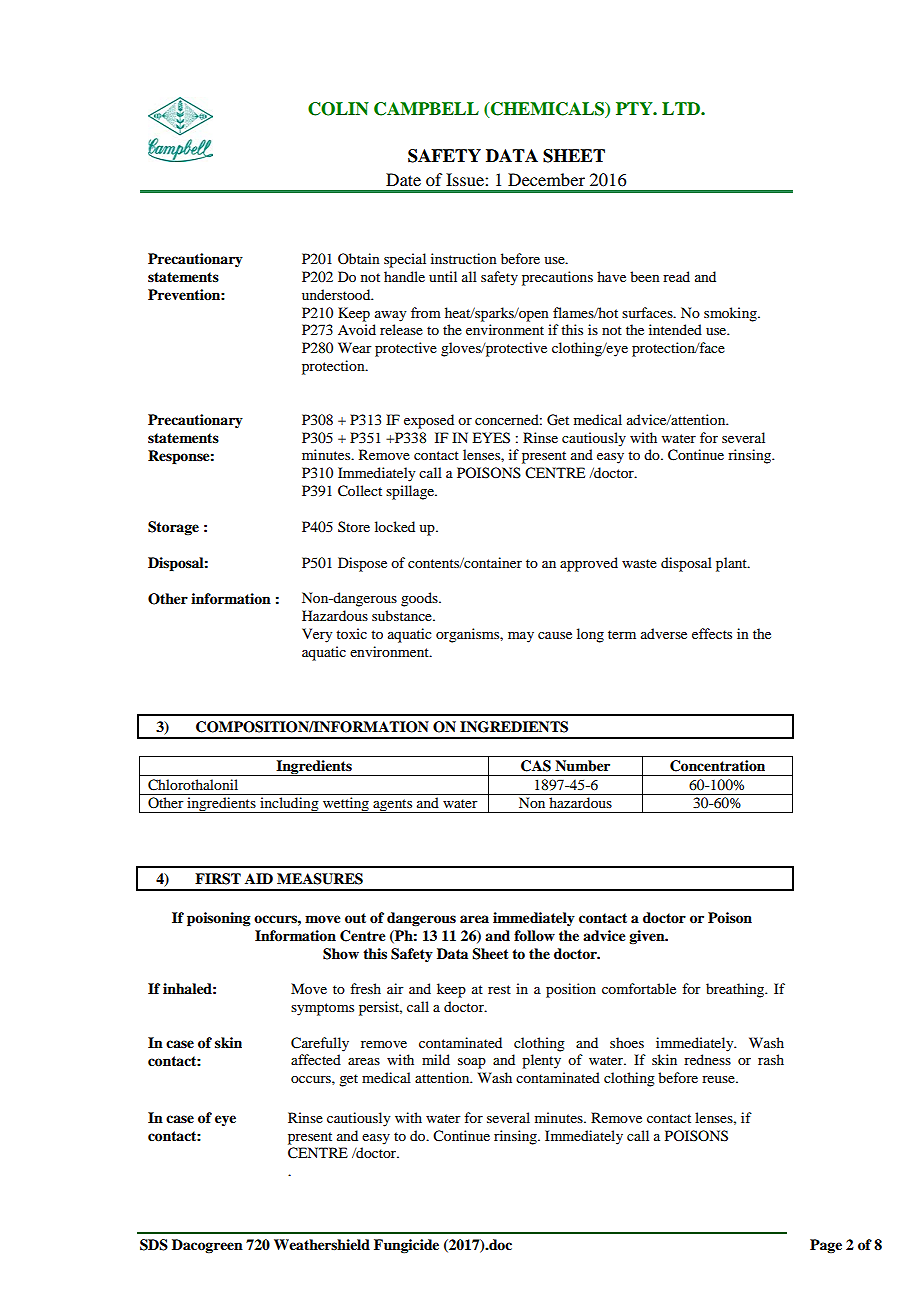 The width and height of the screenshot is (924, 1308). What do you see at coordinates (406, 1246) in the screenshot?
I see `Fungicide` at bounding box center [406, 1246].
